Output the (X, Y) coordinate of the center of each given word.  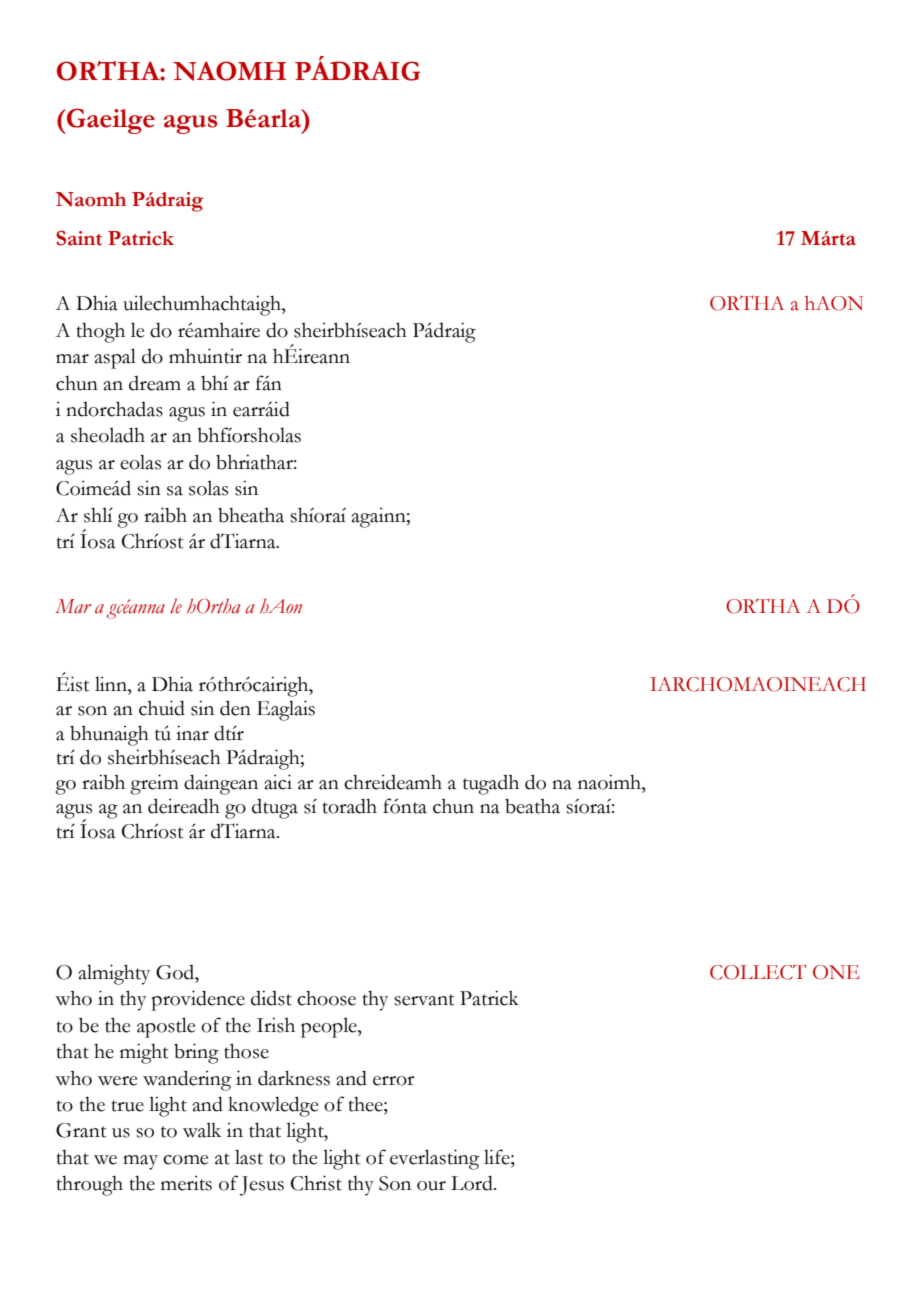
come (186, 1160)
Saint (79, 238)
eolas (140, 462)
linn (112, 683)
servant (424, 1000)
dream (155, 383)
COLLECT (758, 972)
